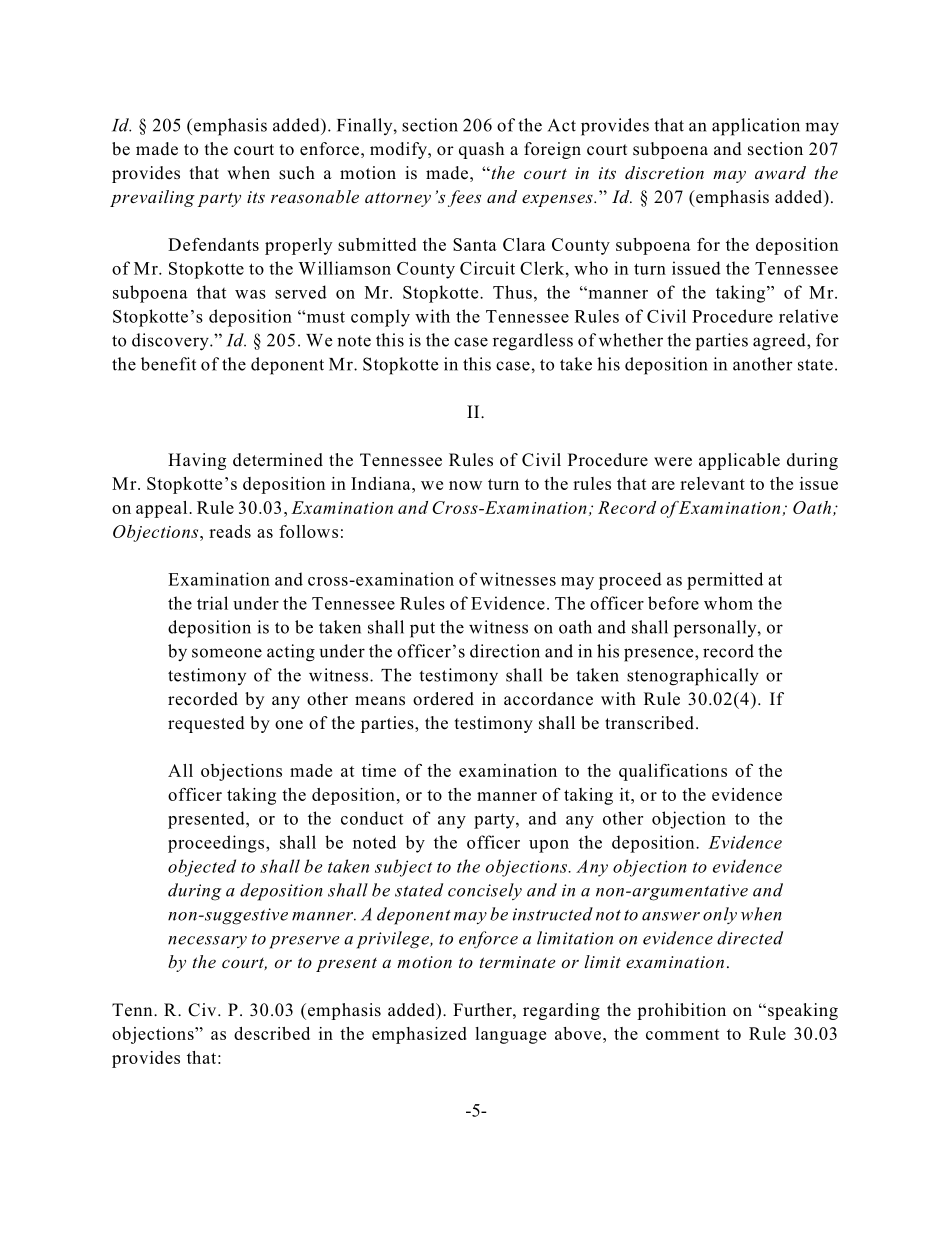 The height and width of the page is (1233, 952). I want to click on direction, so click(505, 651).
